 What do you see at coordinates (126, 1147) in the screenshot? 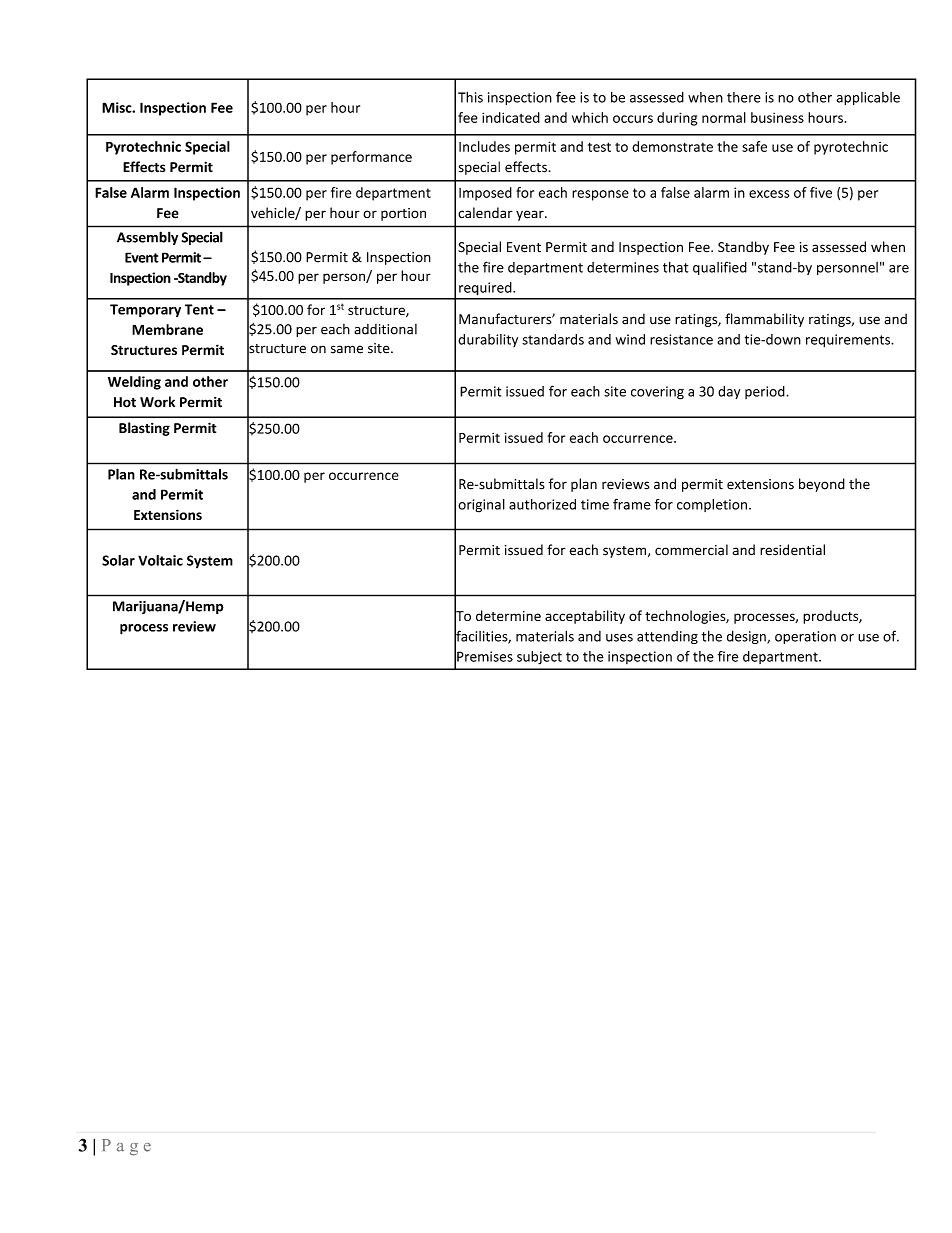
I see `Page` at bounding box center [126, 1147].
